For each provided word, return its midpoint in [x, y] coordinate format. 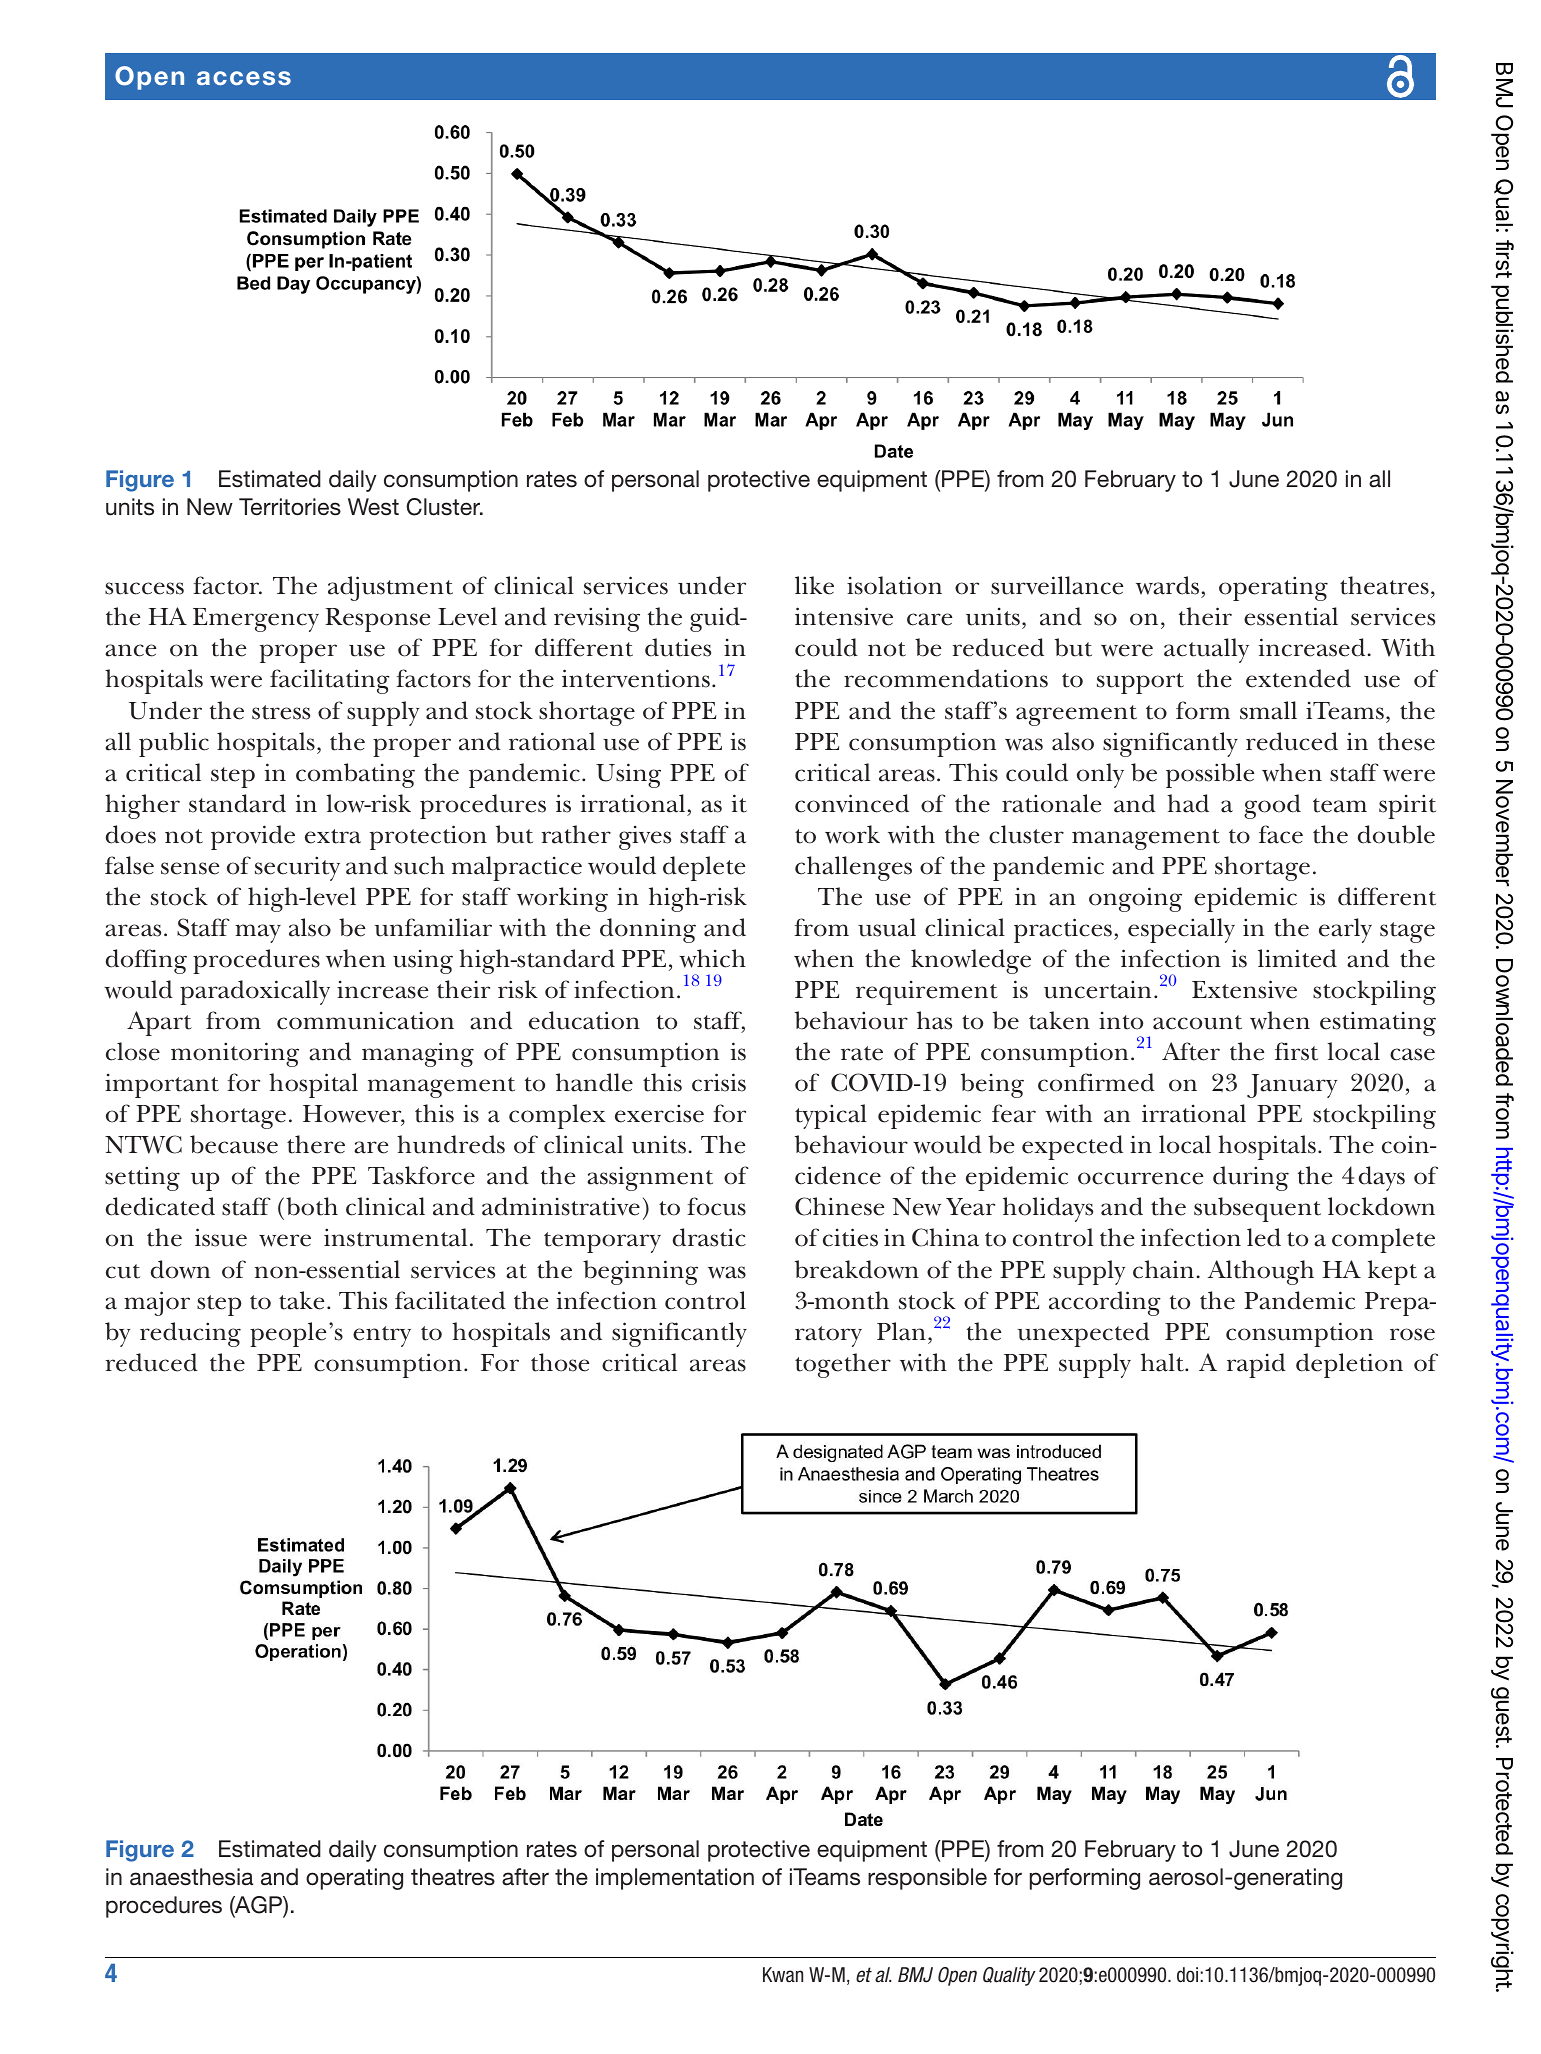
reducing [190, 1334]
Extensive [1244, 989]
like [814, 585]
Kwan [783, 1974]
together [843, 1365]
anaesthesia [191, 1877]
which [712, 958]
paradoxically [255, 992]
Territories [290, 507]
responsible [927, 1879]
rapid [1256, 1365]
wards [1169, 587]
